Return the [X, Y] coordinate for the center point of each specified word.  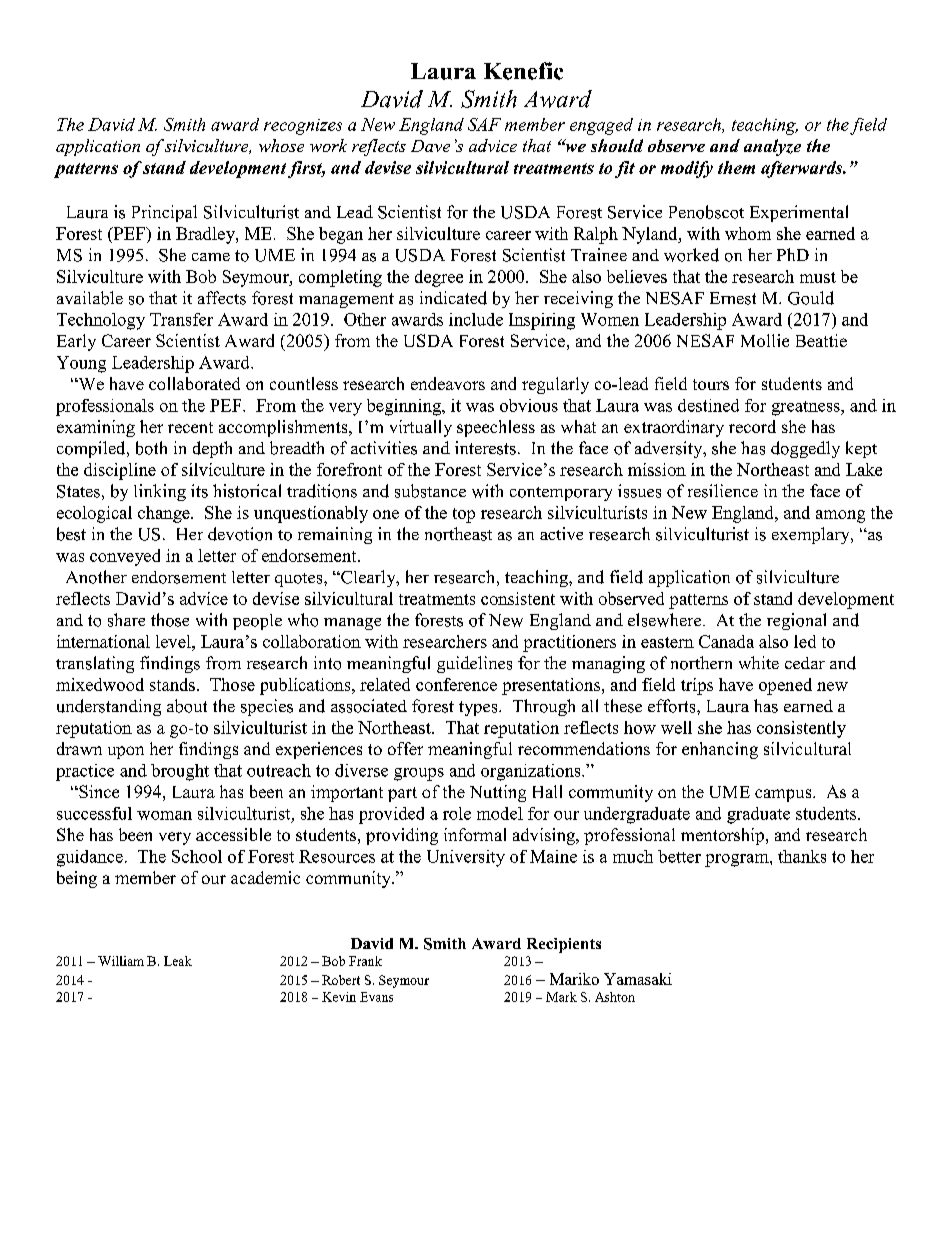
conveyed [125, 557]
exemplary [812, 535]
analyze [772, 147]
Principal [164, 213]
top [464, 515]
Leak [178, 961]
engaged [601, 126]
